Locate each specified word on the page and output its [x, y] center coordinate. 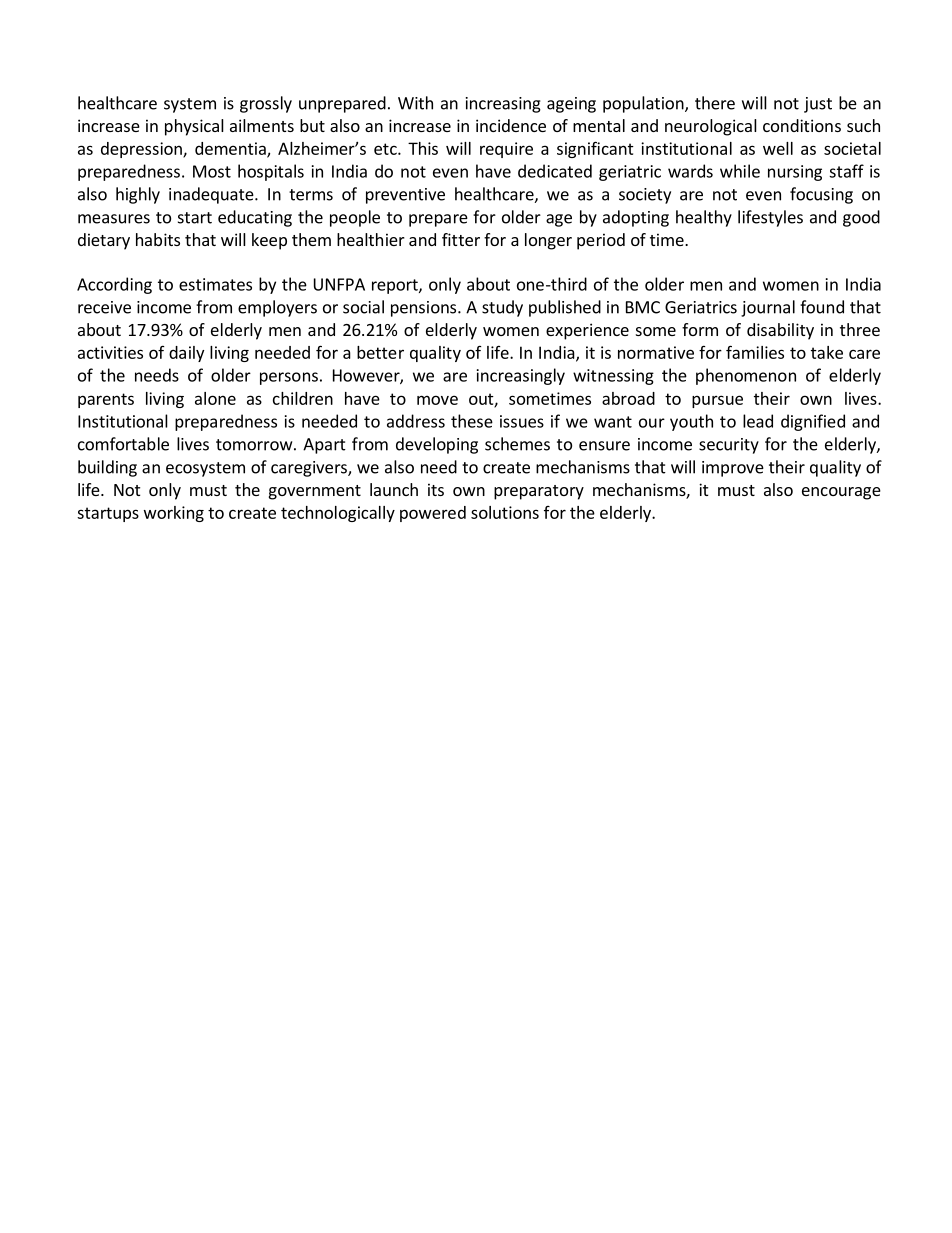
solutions [505, 512]
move [437, 400]
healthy [704, 218]
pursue [717, 401]
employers [277, 308]
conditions [802, 125]
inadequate [212, 195]
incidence [511, 125]
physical [194, 127]
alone [215, 398]
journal [768, 308]
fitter [461, 239]
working [174, 514]
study [502, 308]
